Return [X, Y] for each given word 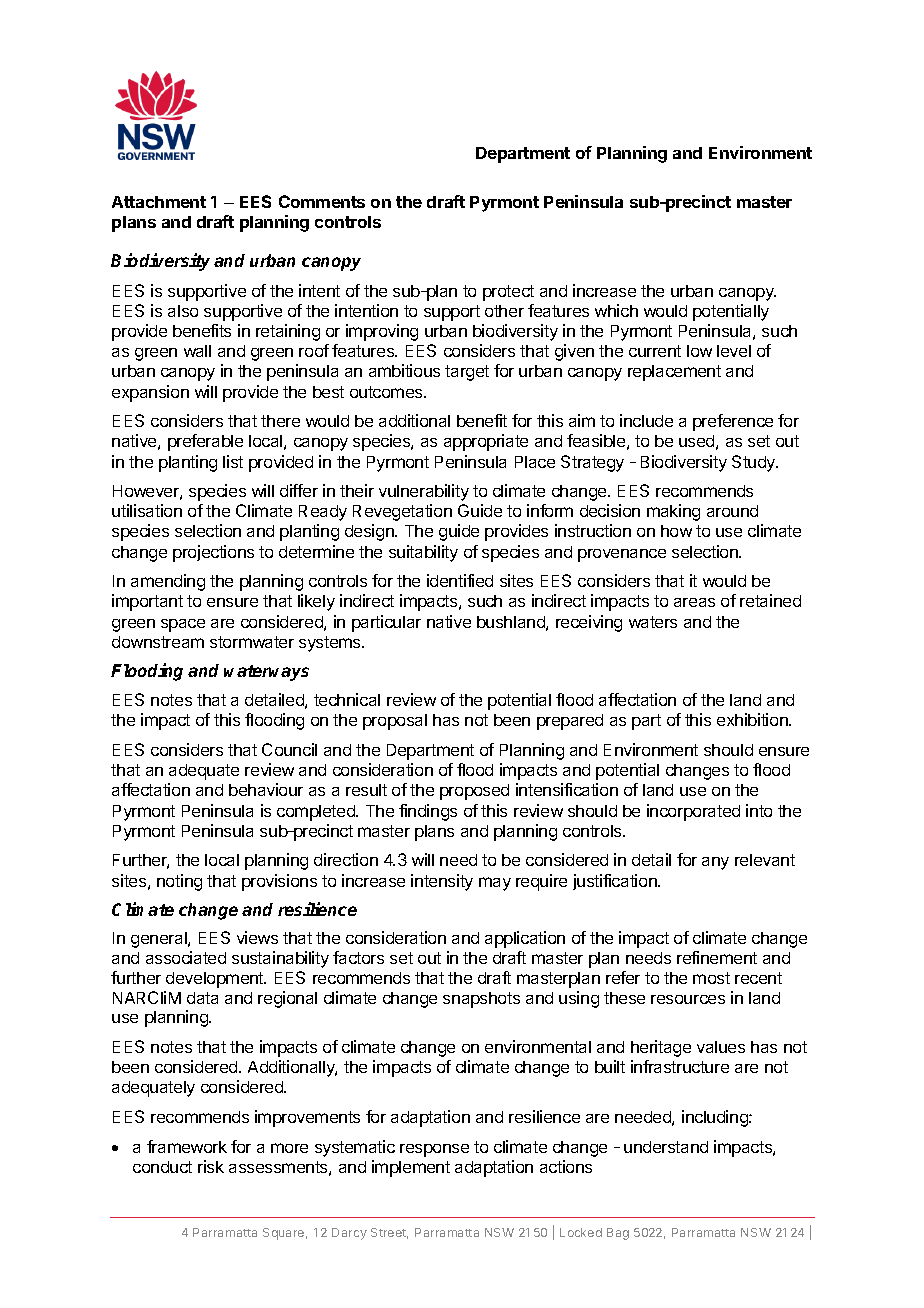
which [616, 310]
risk [211, 1166]
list [233, 461]
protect [508, 293]
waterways [266, 673]
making [673, 512]
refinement [717, 957]
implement [411, 1168]
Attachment [159, 202]
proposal [395, 722]
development [216, 980]
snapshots [481, 1000]
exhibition [753, 719]
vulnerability [424, 492]
